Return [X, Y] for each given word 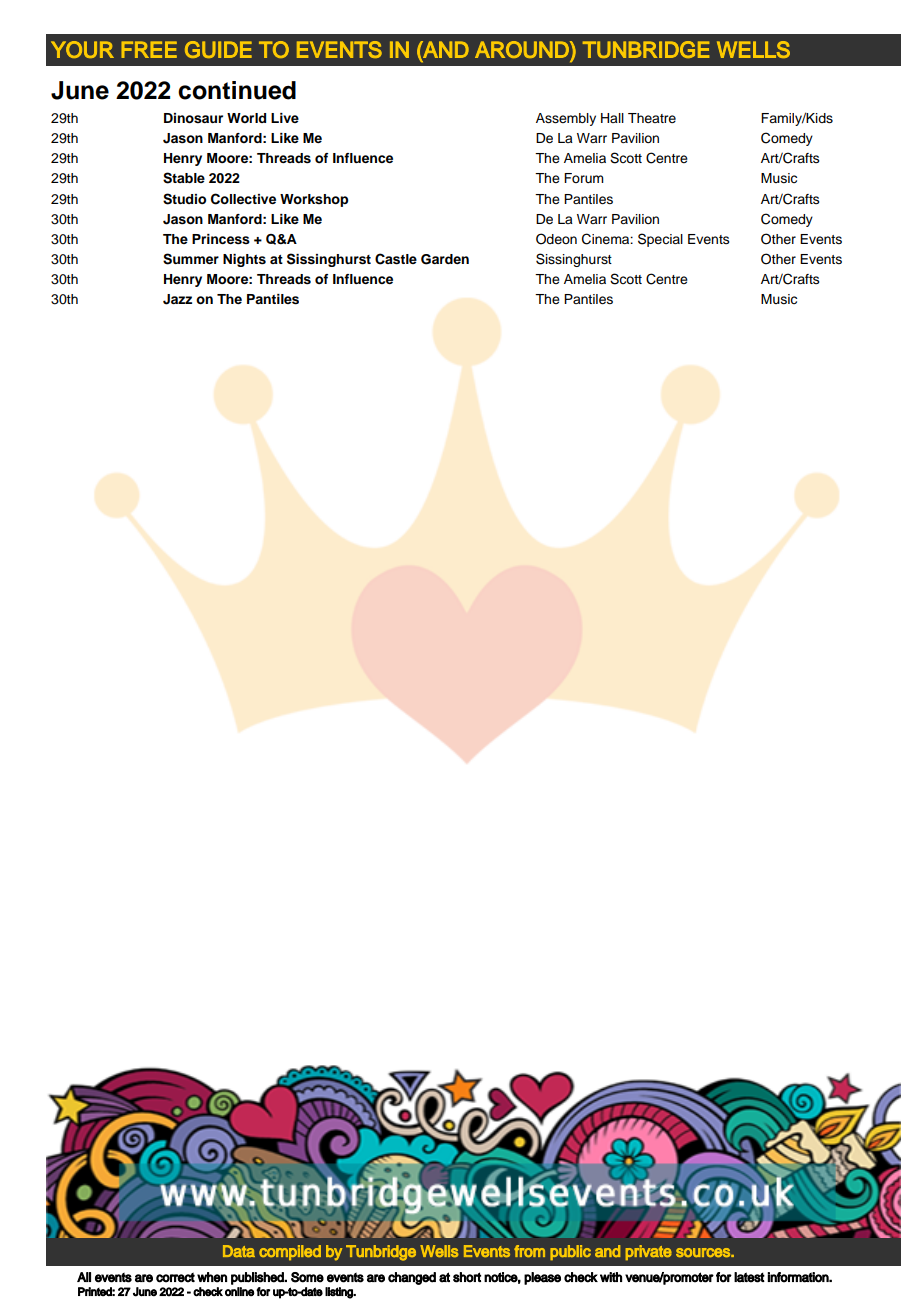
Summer [191, 259]
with [611, 1277]
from [529, 1251]
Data [239, 1251]
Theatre [652, 118]
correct [175, 1277]
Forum [584, 178]
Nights [244, 260]
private [649, 1252]
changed [412, 1278]
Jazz [177, 299]
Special [660, 240]
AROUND [523, 49]
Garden [445, 259]
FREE [149, 49]
